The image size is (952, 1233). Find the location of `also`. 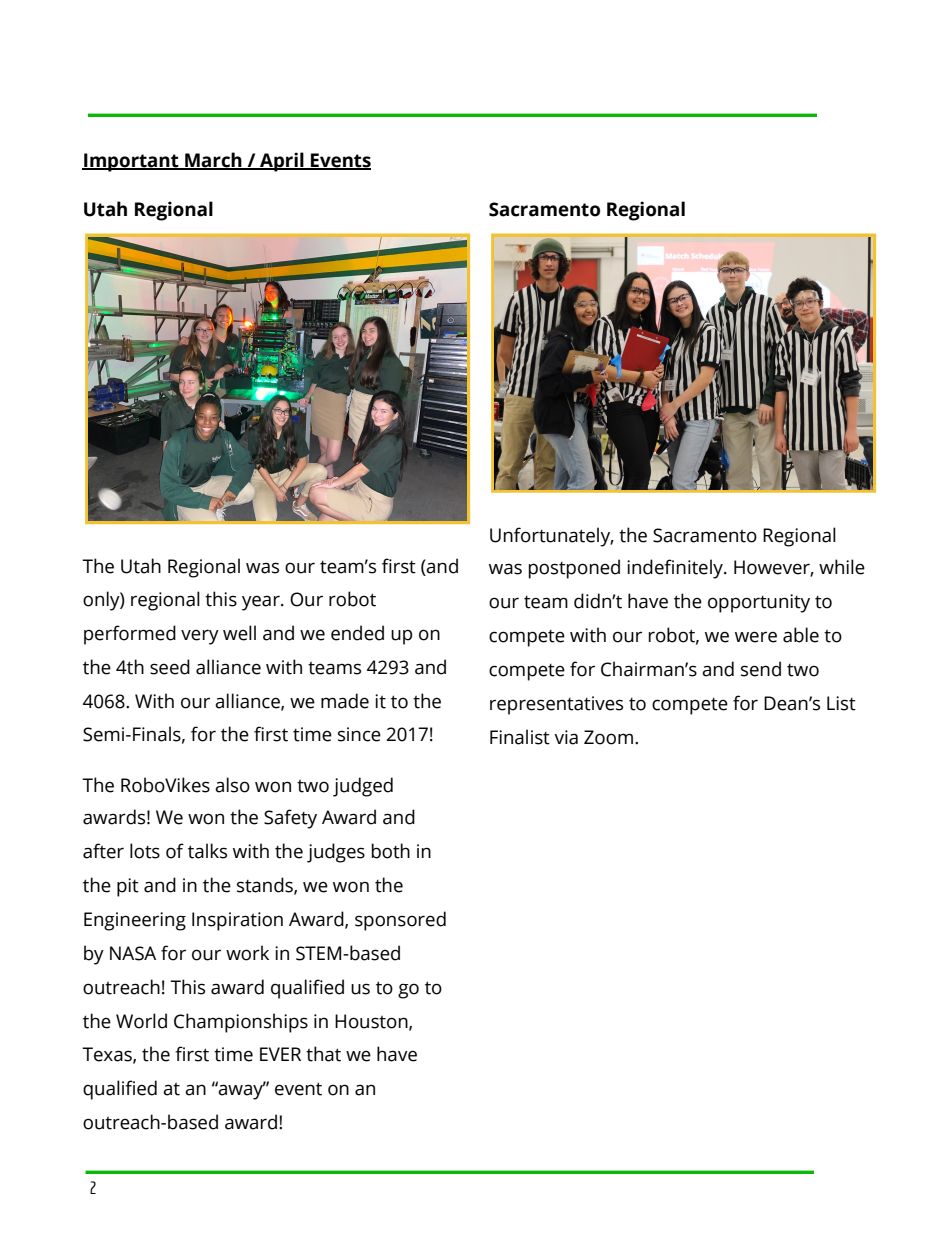

also is located at coordinates (232, 785).
